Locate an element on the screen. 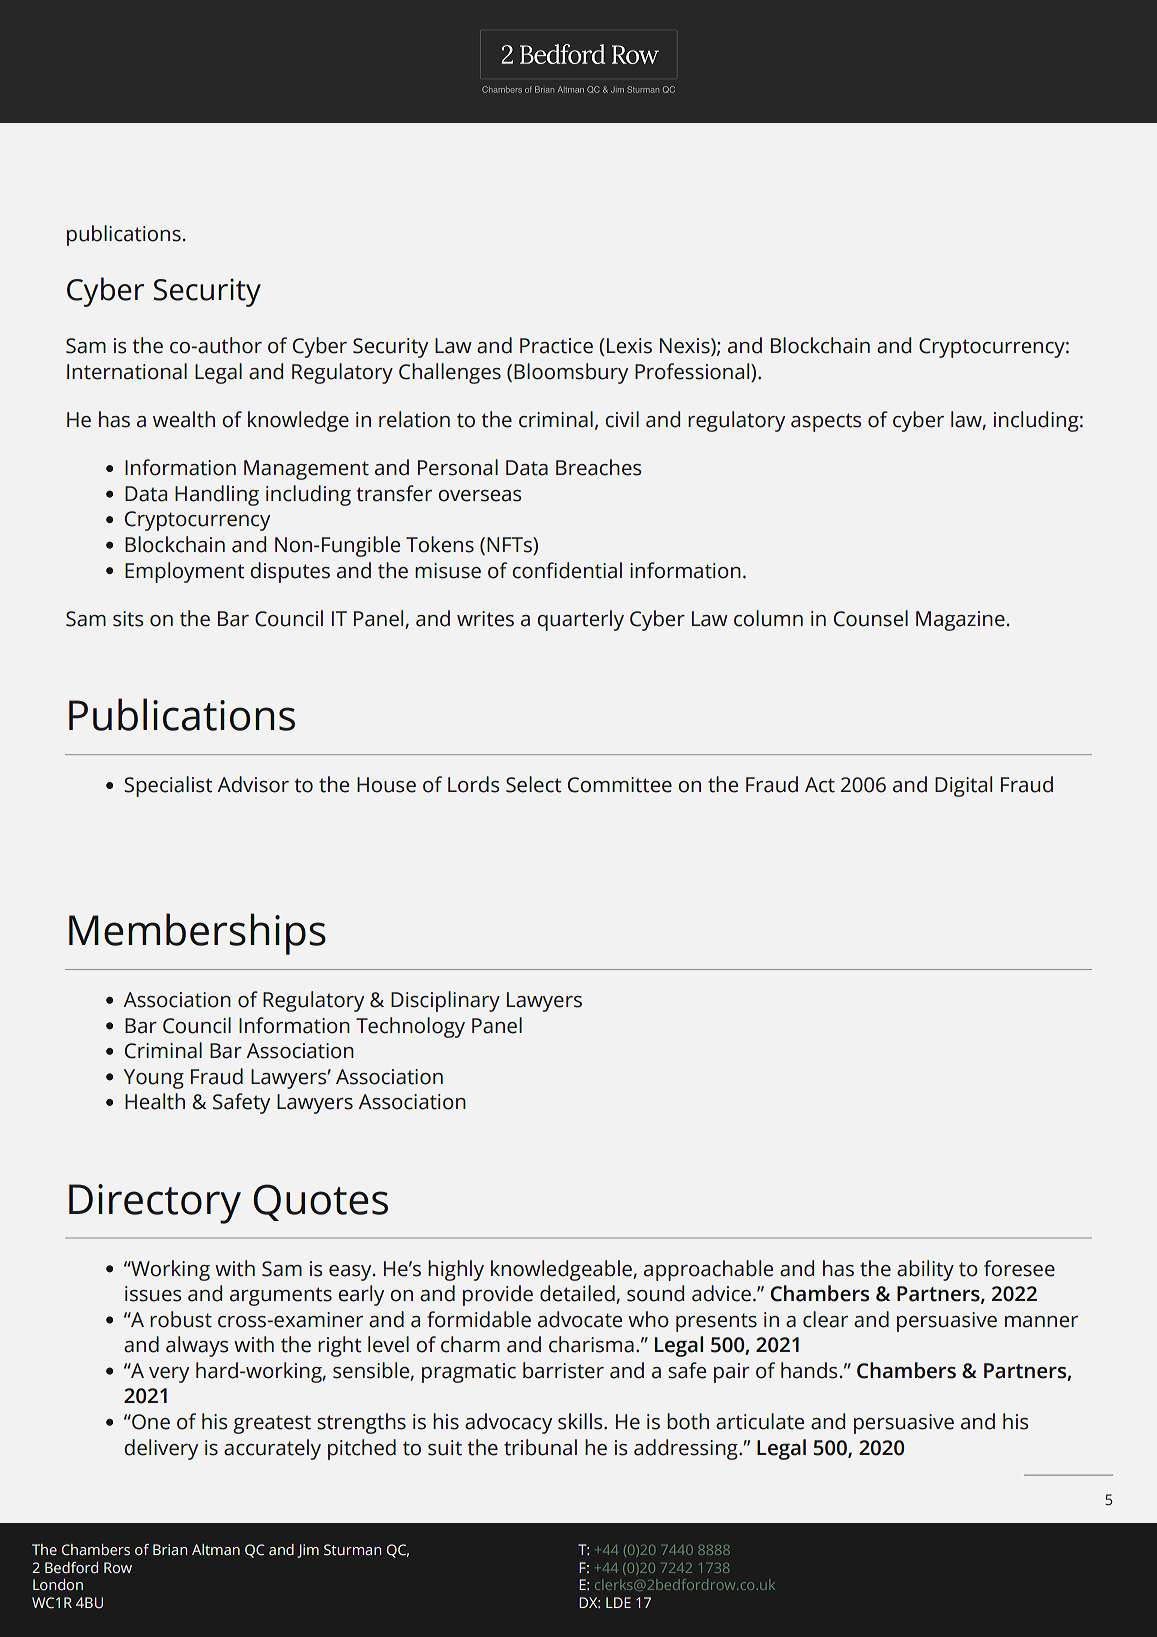 This screenshot has height=1637, width=1157. quarterly is located at coordinates (580, 620).
